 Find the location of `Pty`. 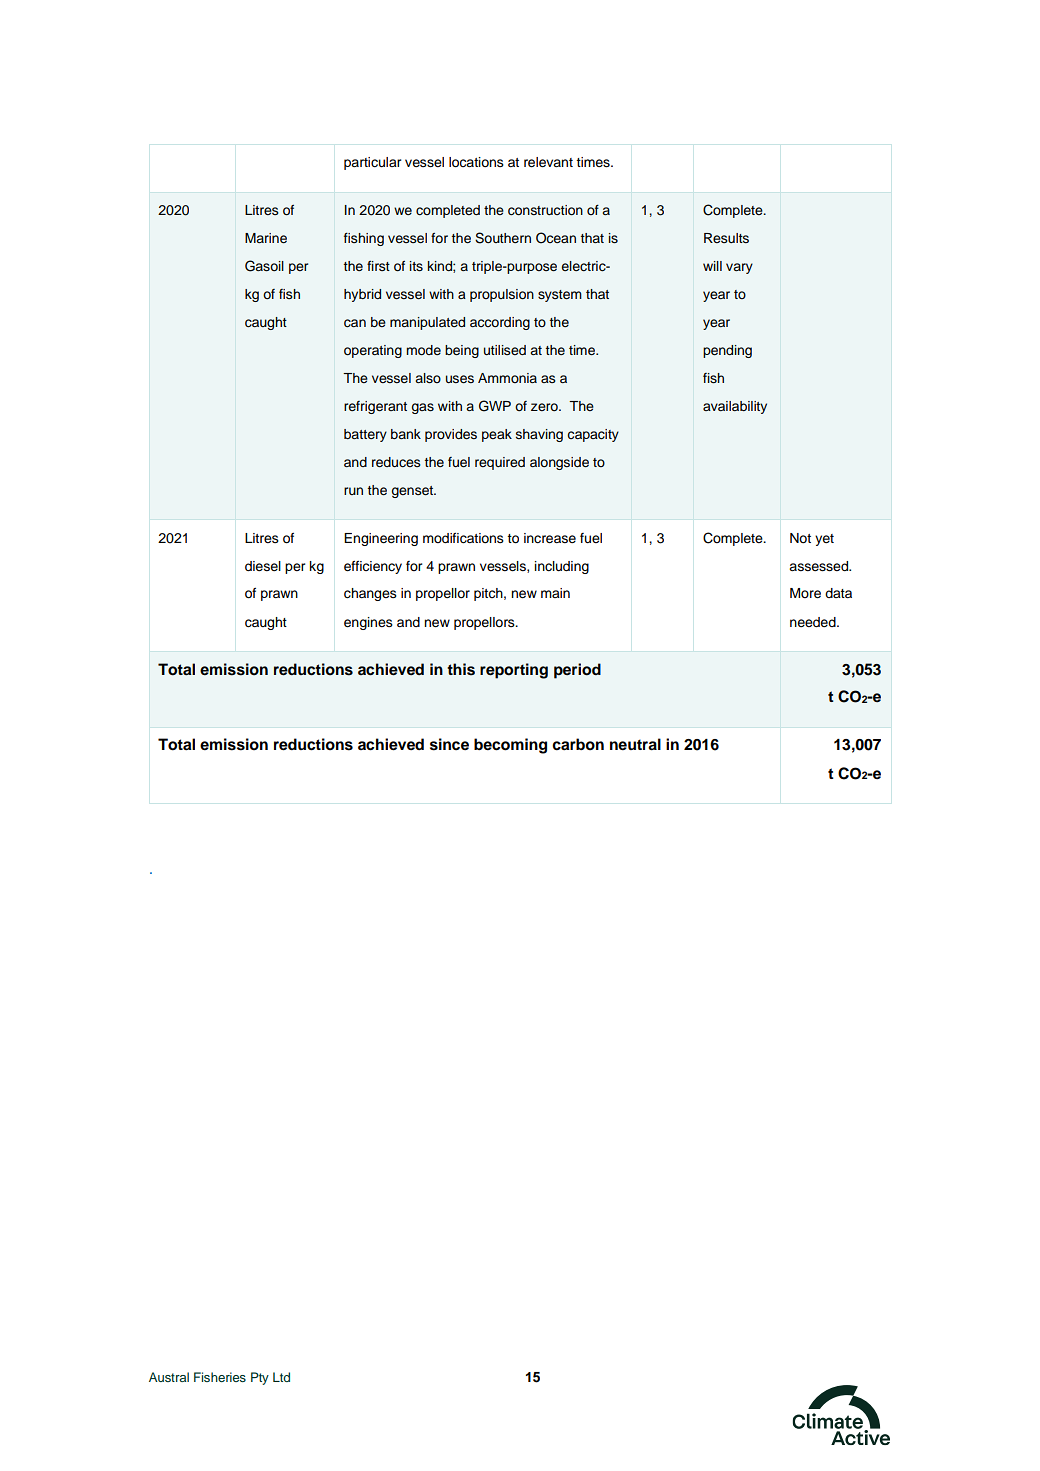

Pty is located at coordinates (260, 1378).
